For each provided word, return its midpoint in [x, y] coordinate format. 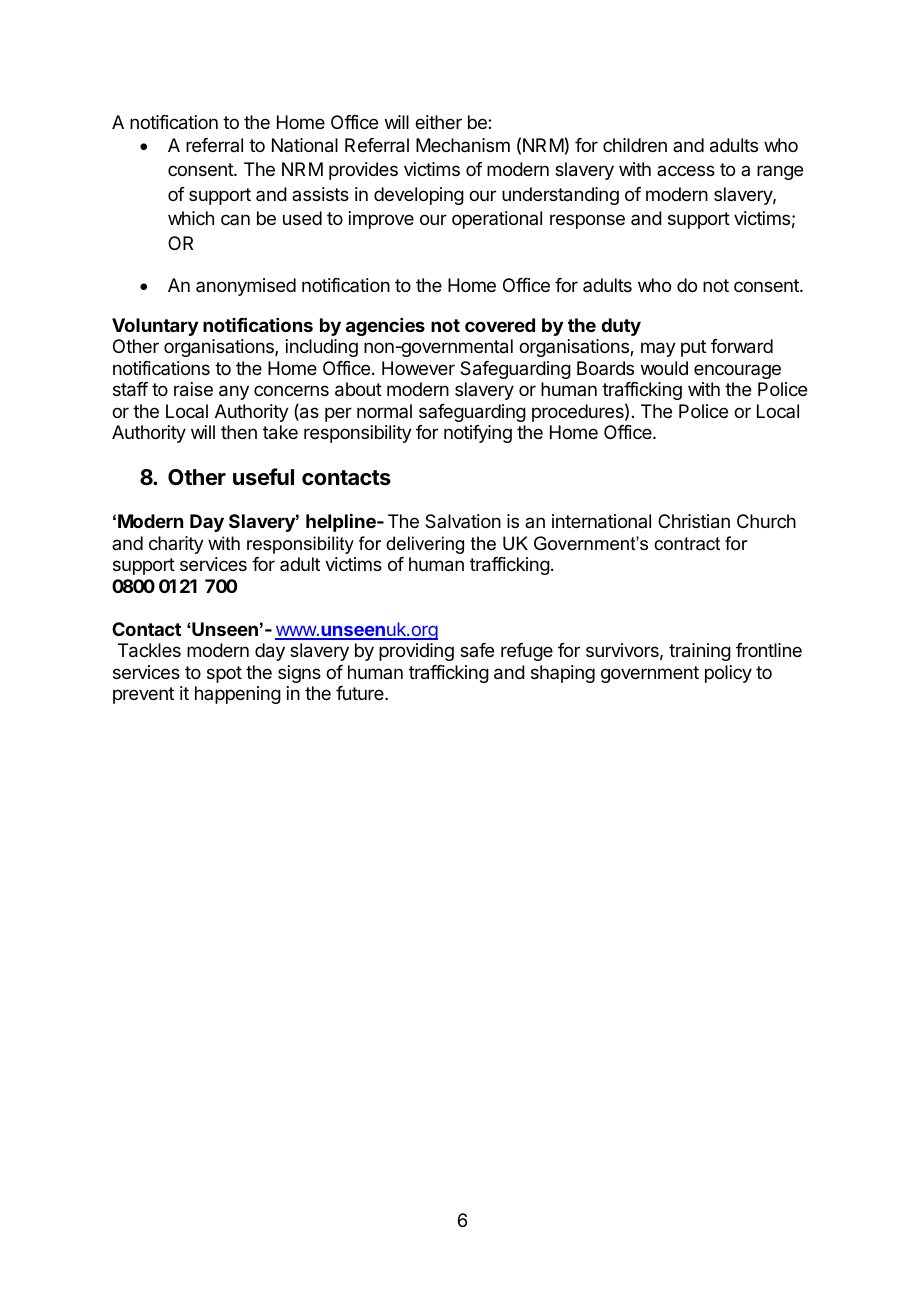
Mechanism [463, 145]
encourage [737, 371]
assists [320, 194]
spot [224, 674]
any [234, 392]
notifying [478, 434]
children [635, 145]
